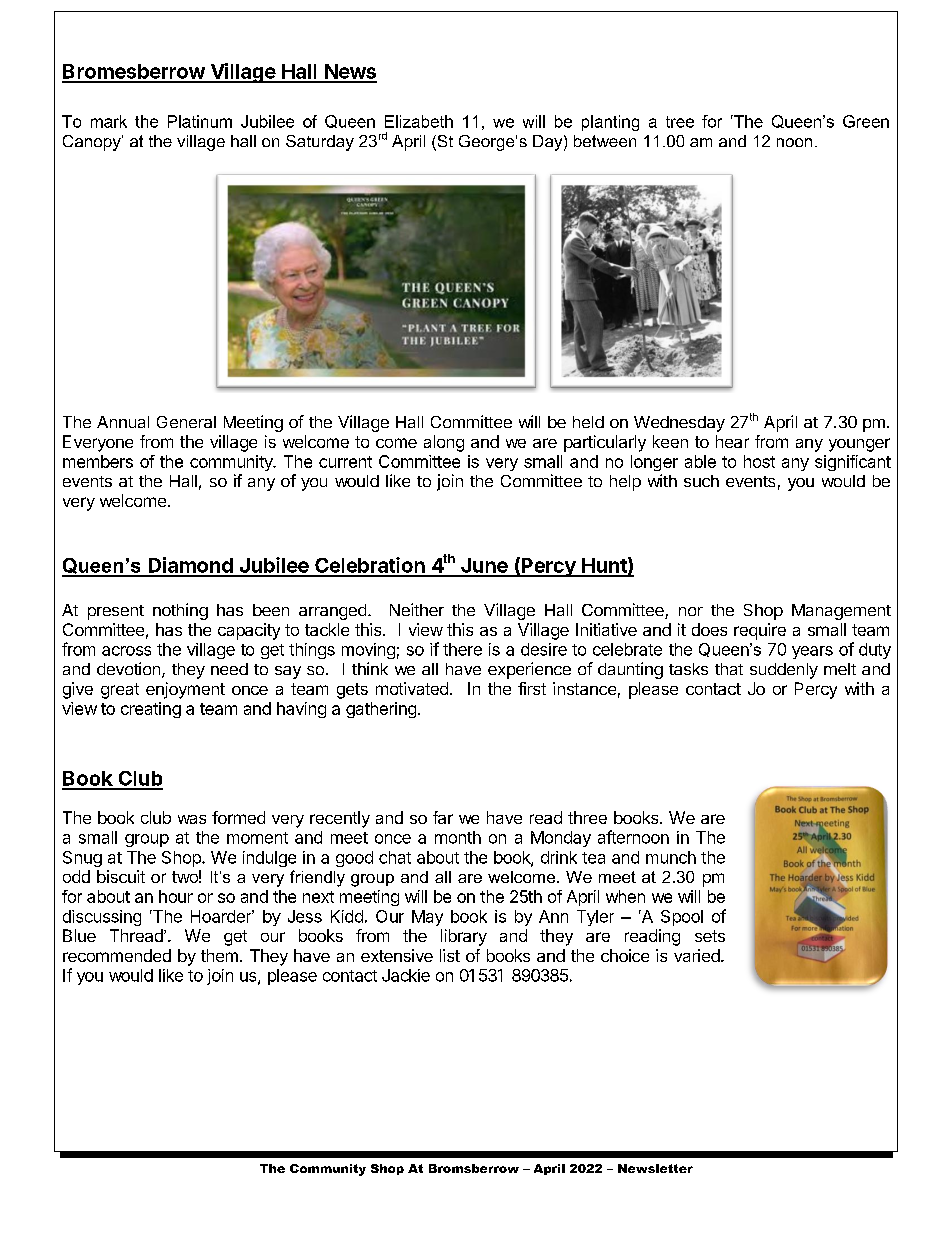 The width and height of the screenshot is (952, 1233). Describe the element at coordinates (732, 441) in the screenshot. I see `hear` at that location.
